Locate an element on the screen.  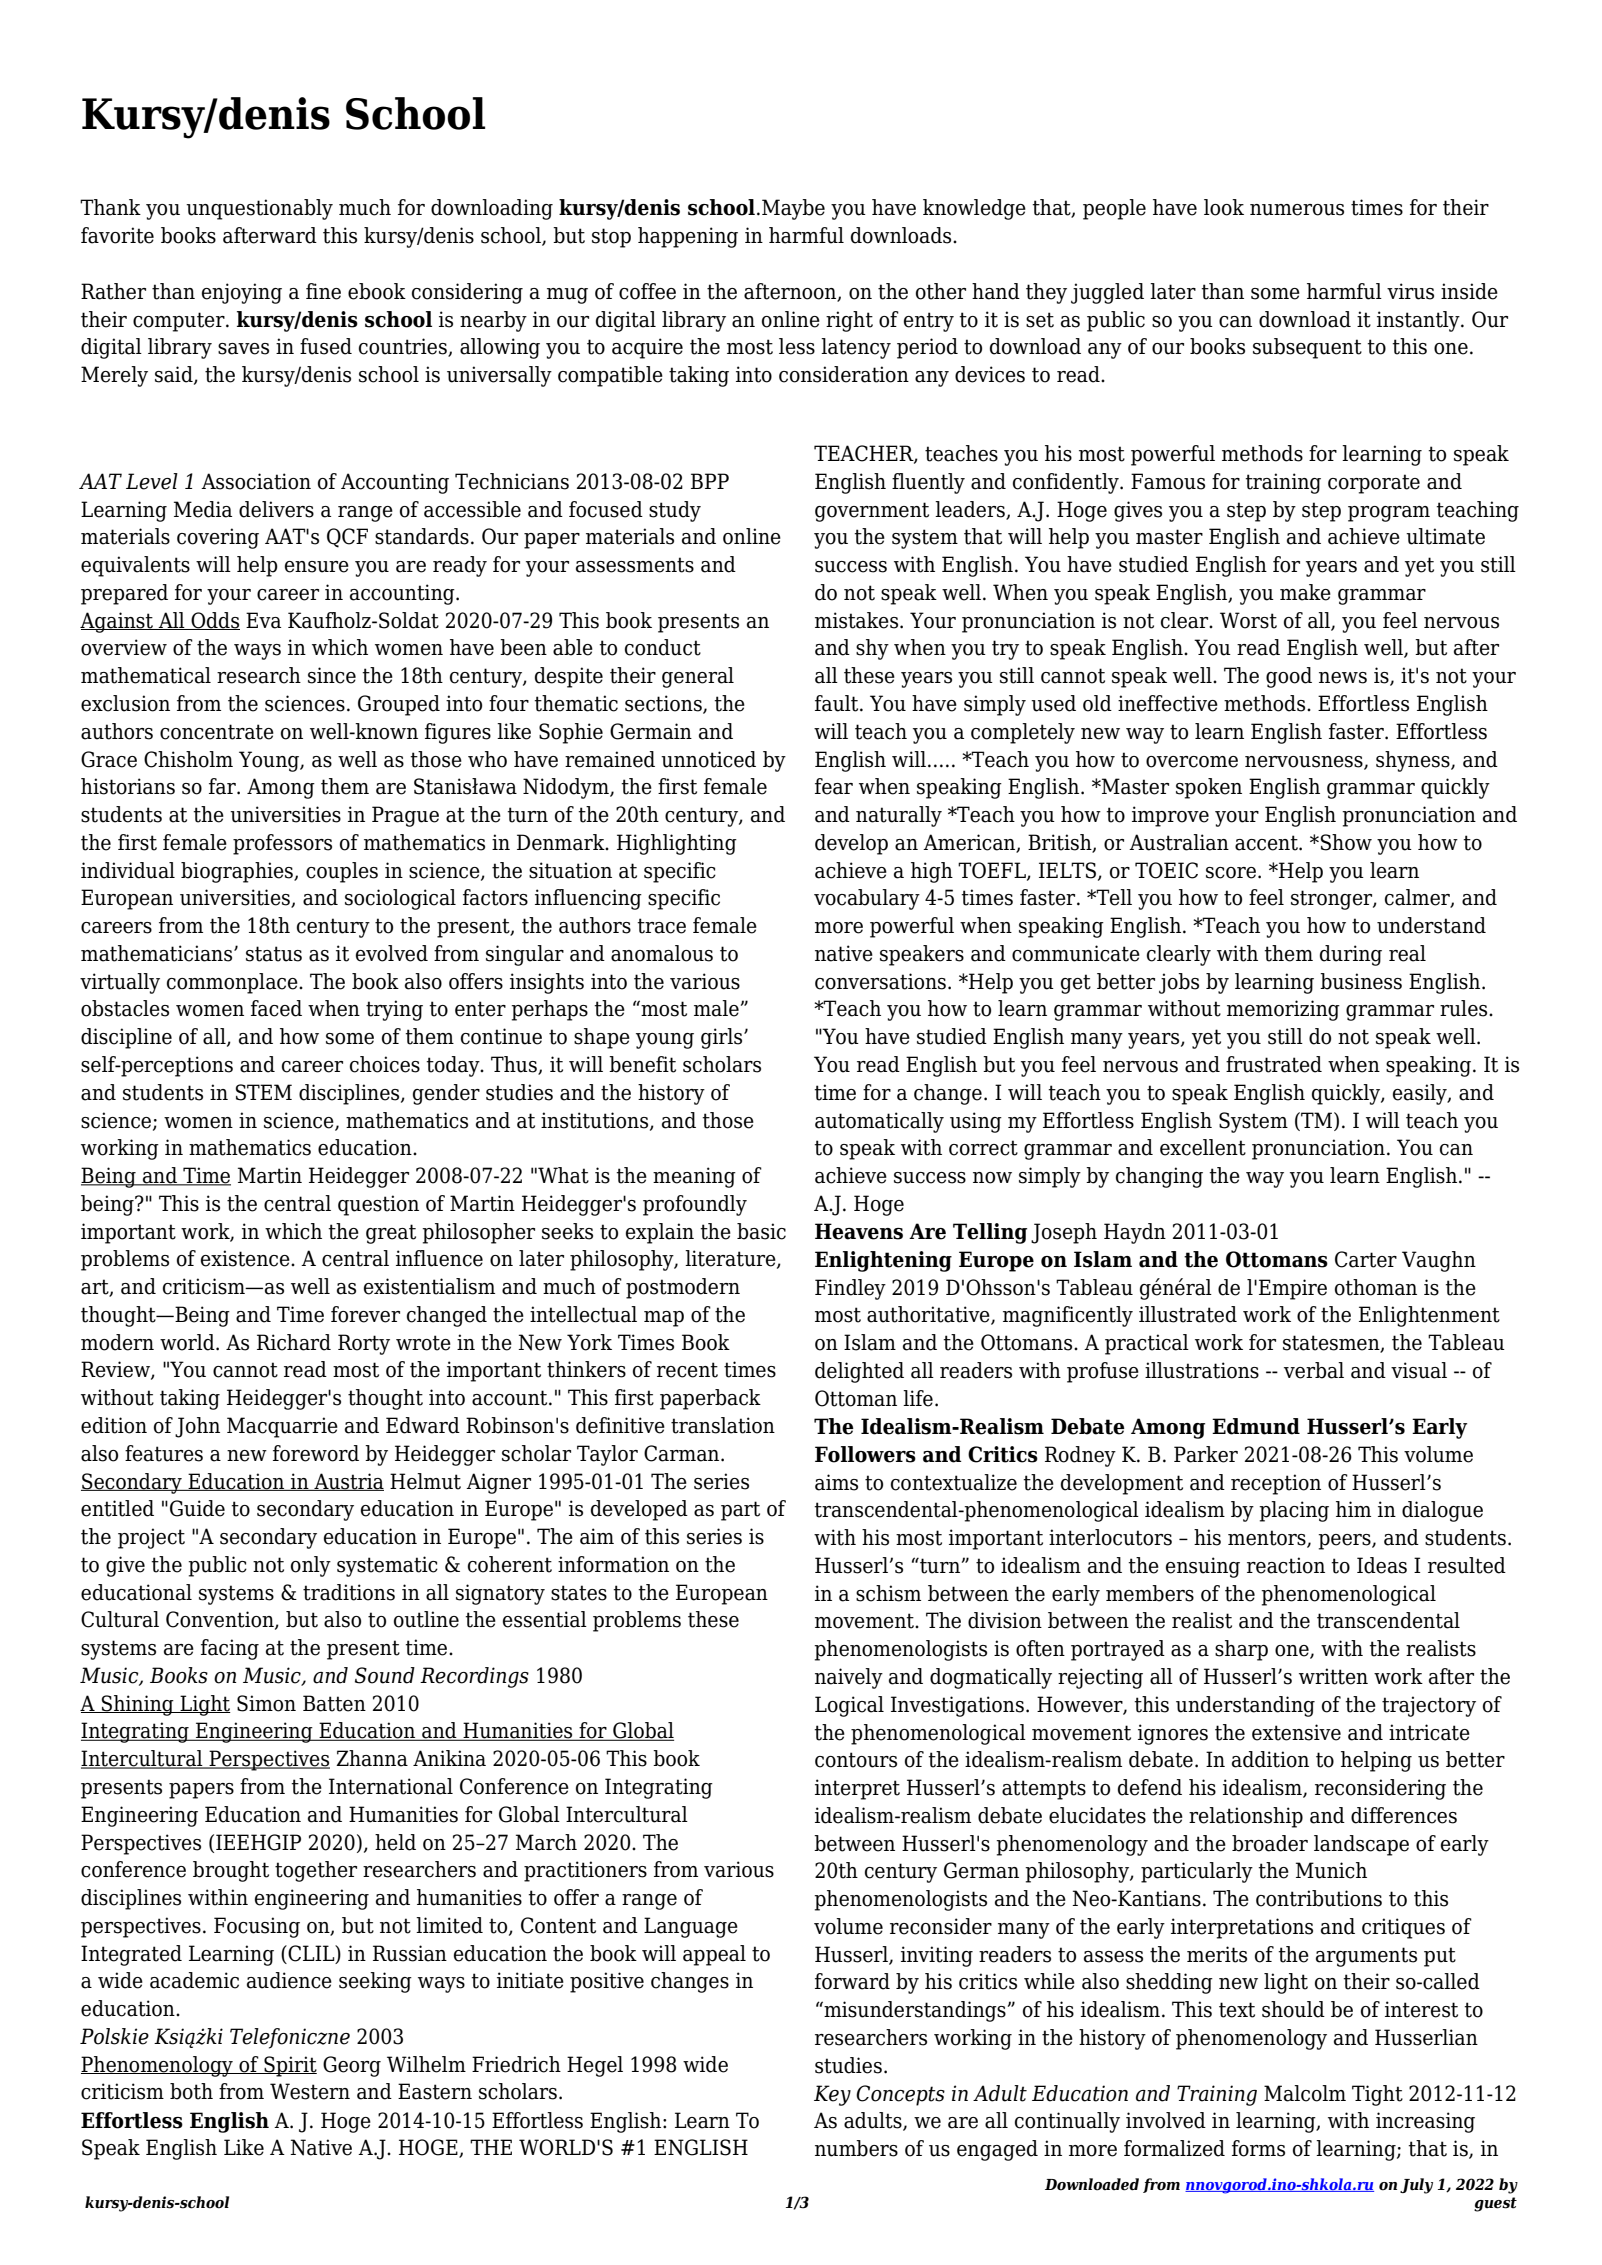
numerous is located at coordinates (1297, 210).
